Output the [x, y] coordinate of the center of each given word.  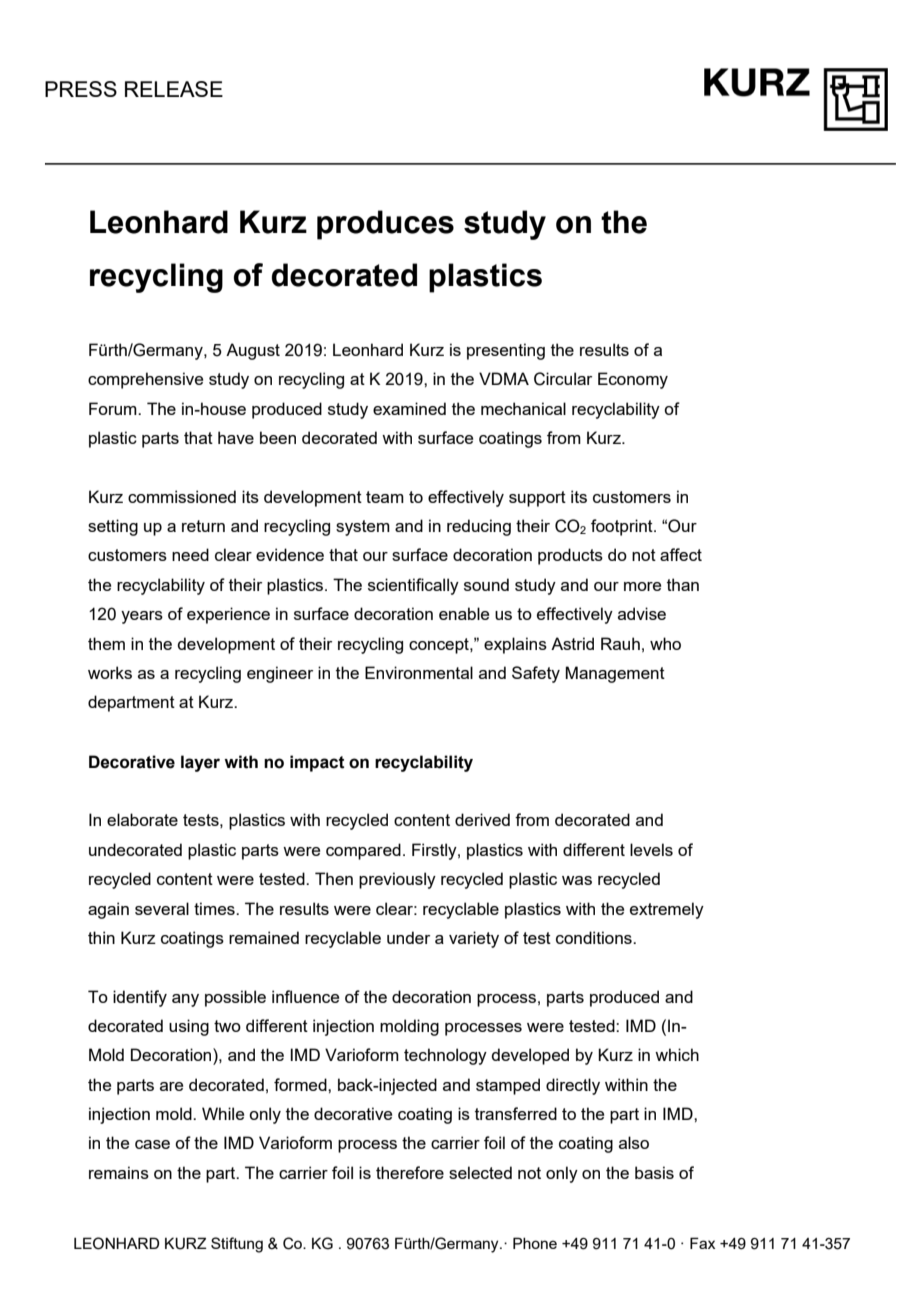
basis [654, 1172]
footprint [623, 527]
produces [385, 225]
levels [651, 849]
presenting [506, 351]
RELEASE [174, 89]
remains [119, 1172]
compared [363, 851]
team [385, 497]
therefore [410, 1172]
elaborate [142, 819]
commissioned [182, 496]
